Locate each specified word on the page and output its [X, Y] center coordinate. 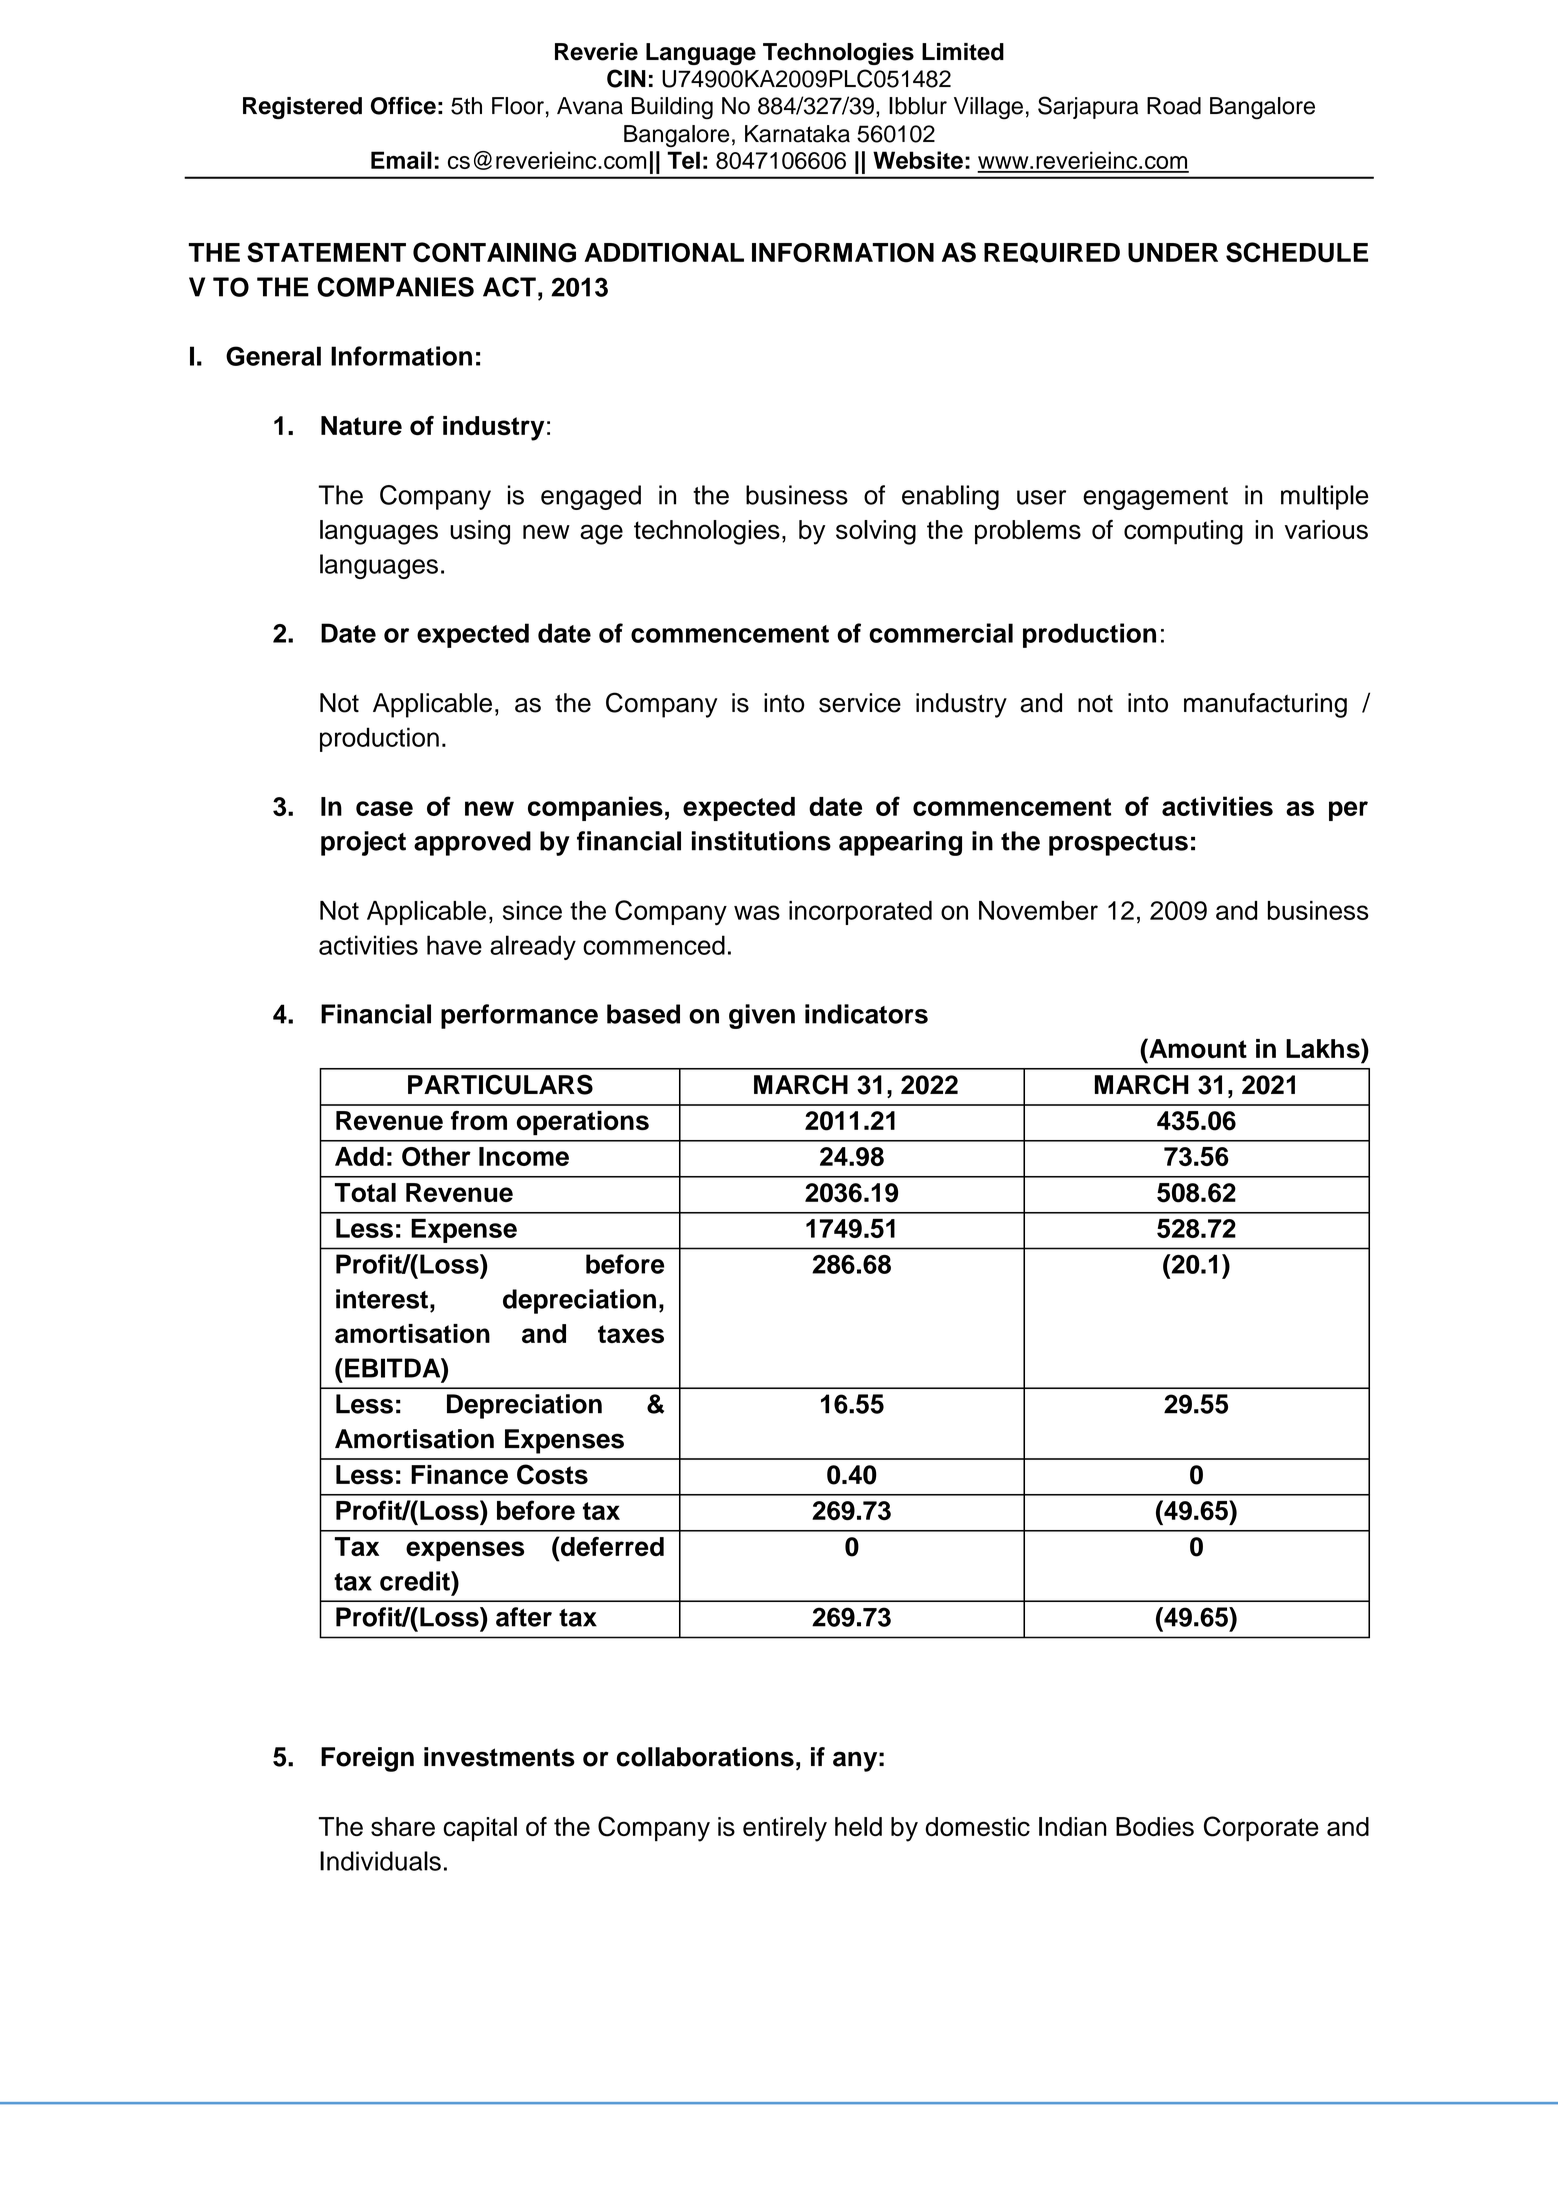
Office [403, 106]
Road [1174, 106]
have [454, 945]
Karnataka [797, 134]
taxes [631, 1334]
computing [1183, 532]
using [480, 532]
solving [876, 532]
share [403, 1826]
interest [382, 1299]
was [757, 912]
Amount [1197, 1048]
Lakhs [1324, 1048]
